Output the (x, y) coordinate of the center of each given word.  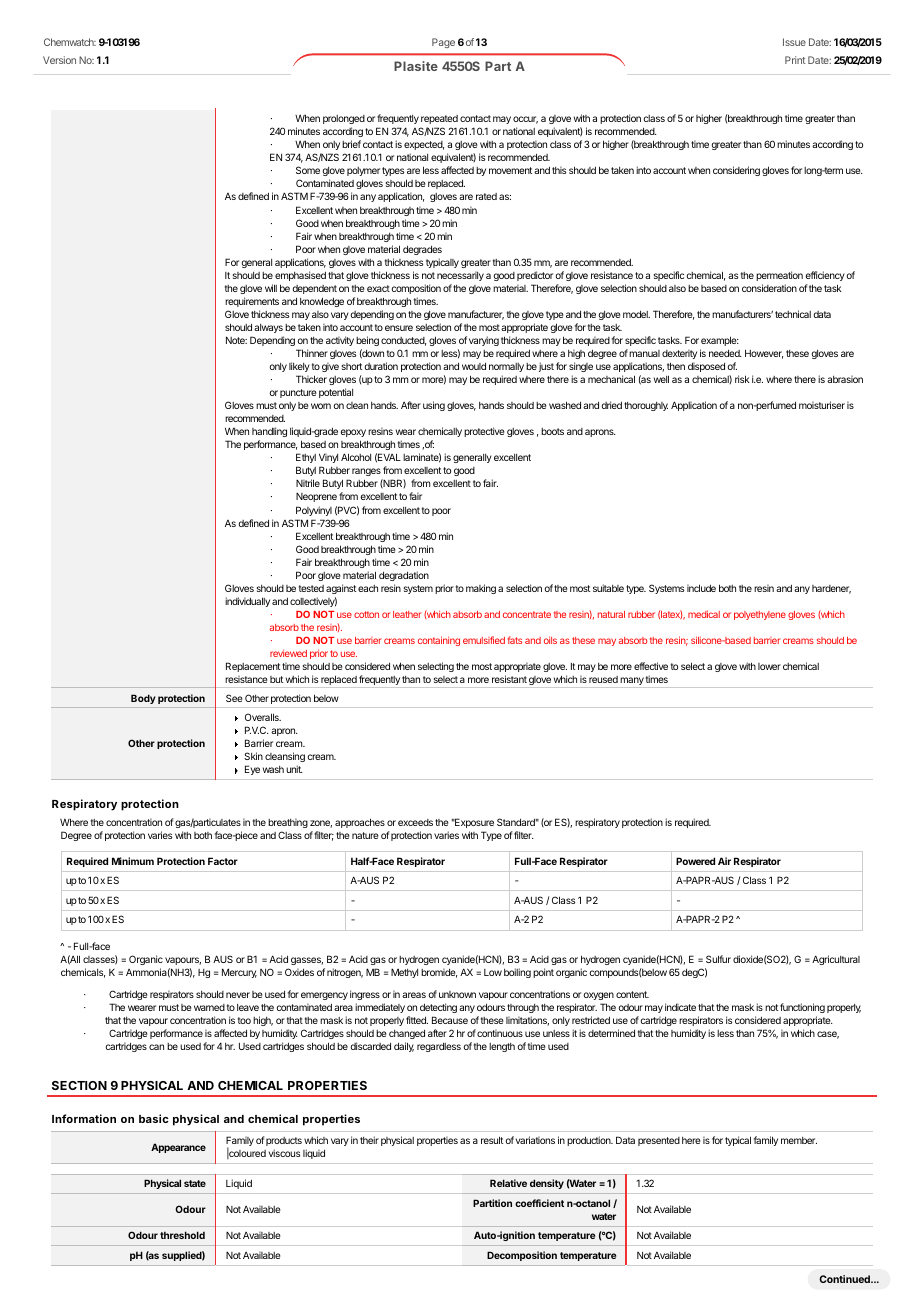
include (701, 588)
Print (795, 60)
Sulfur (718, 959)
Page (443, 43)
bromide (439, 973)
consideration (769, 288)
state (195, 1183)
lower (769, 666)
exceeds (415, 822)
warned (209, 1007)
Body (143, 699)
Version (59, 60)
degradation (404, 576)
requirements (252, 302)
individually (247, 602)
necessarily (460, 276)
